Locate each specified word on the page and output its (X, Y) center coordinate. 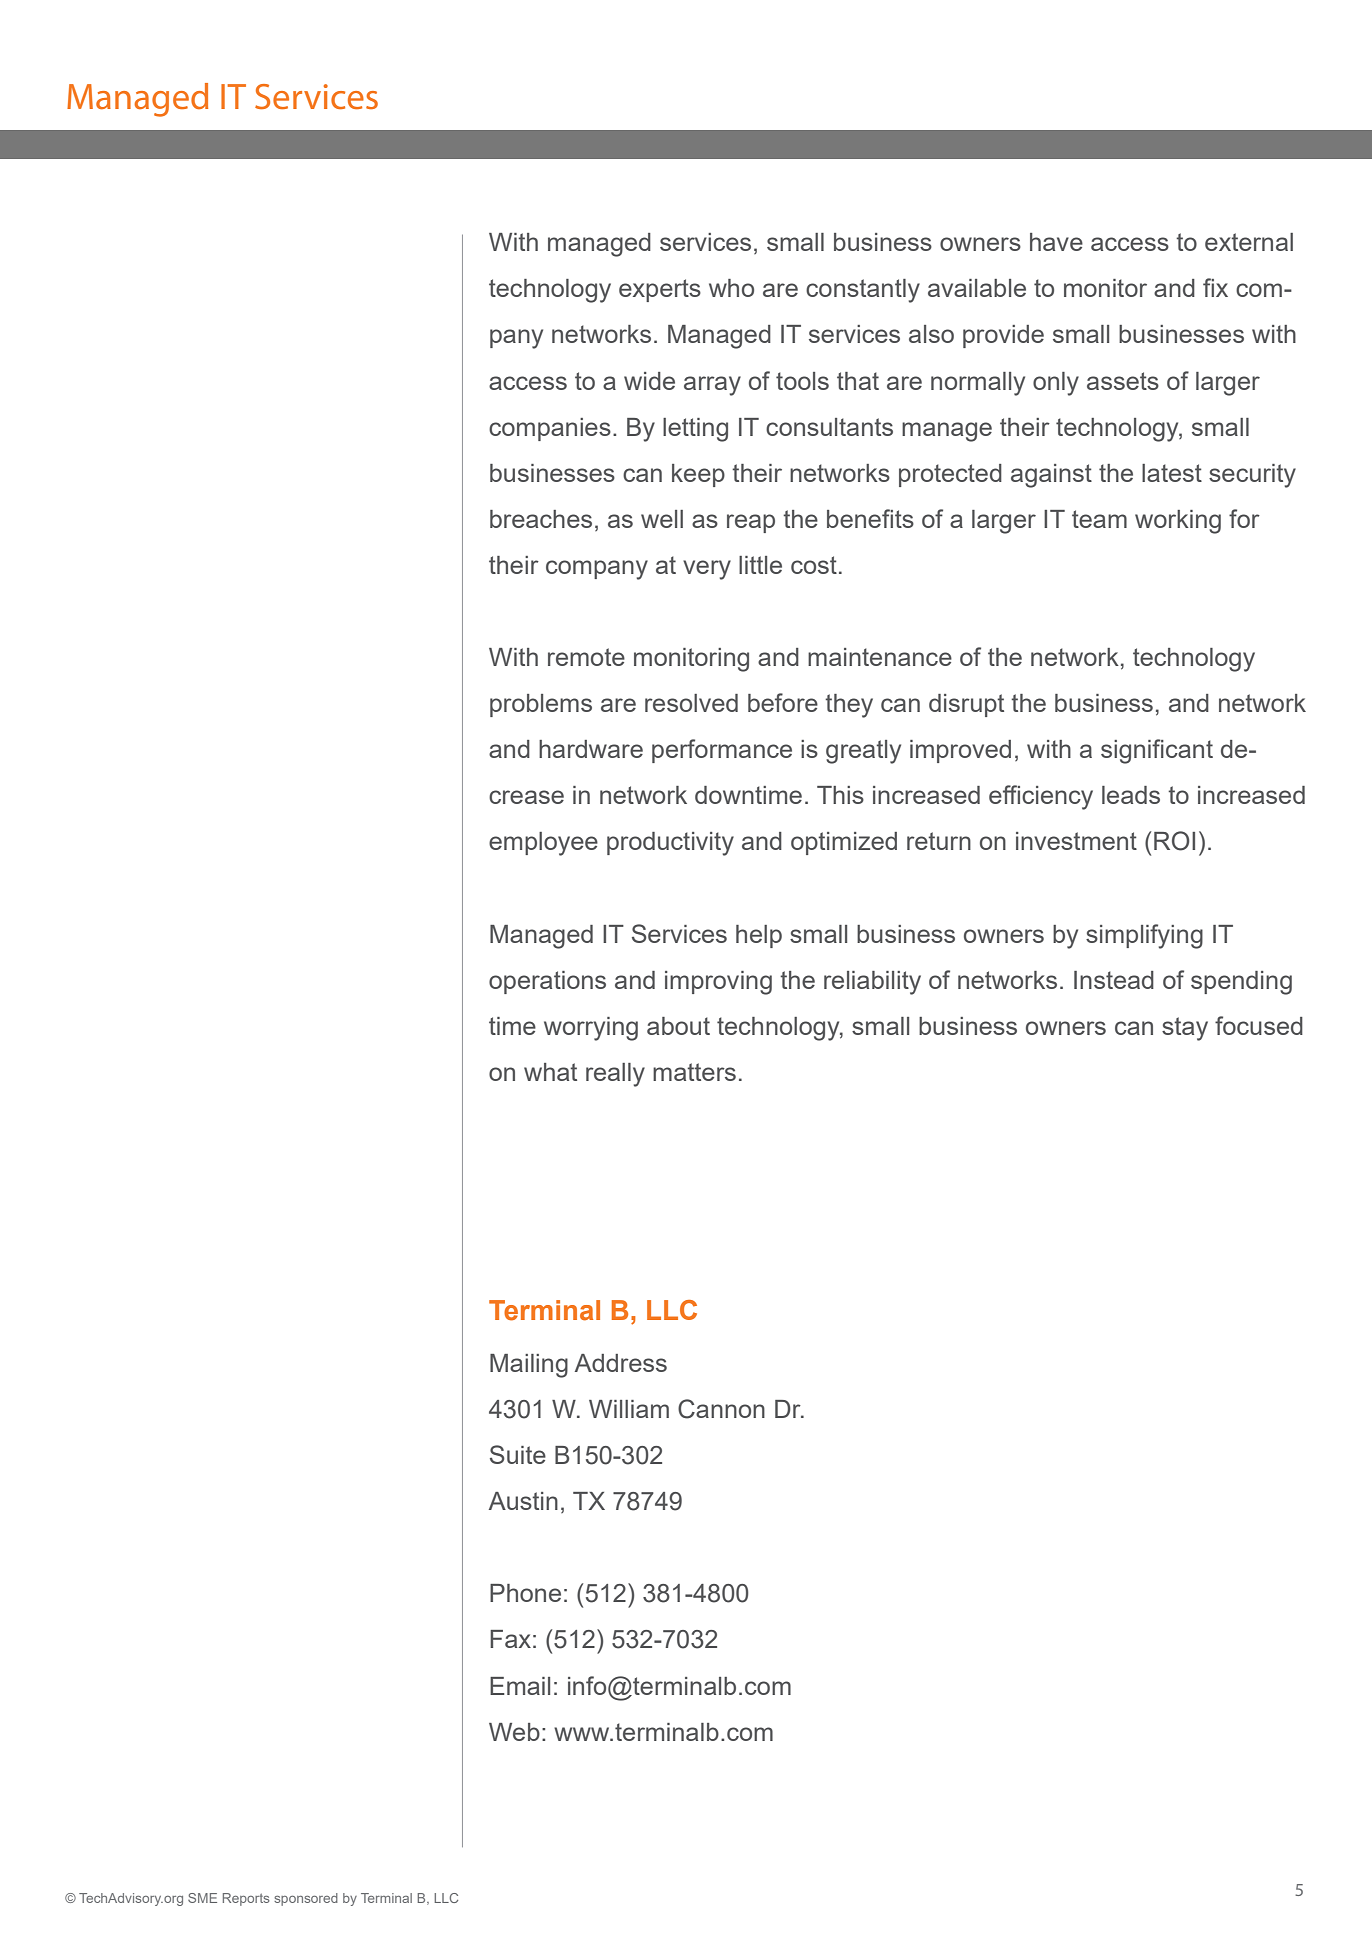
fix (1215, 287)
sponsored (306, 1899)
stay (1185, 1029)
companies (550, 429)
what (550, 1072)
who (731, 288)
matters (694, 1072)
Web (514, 1732)
